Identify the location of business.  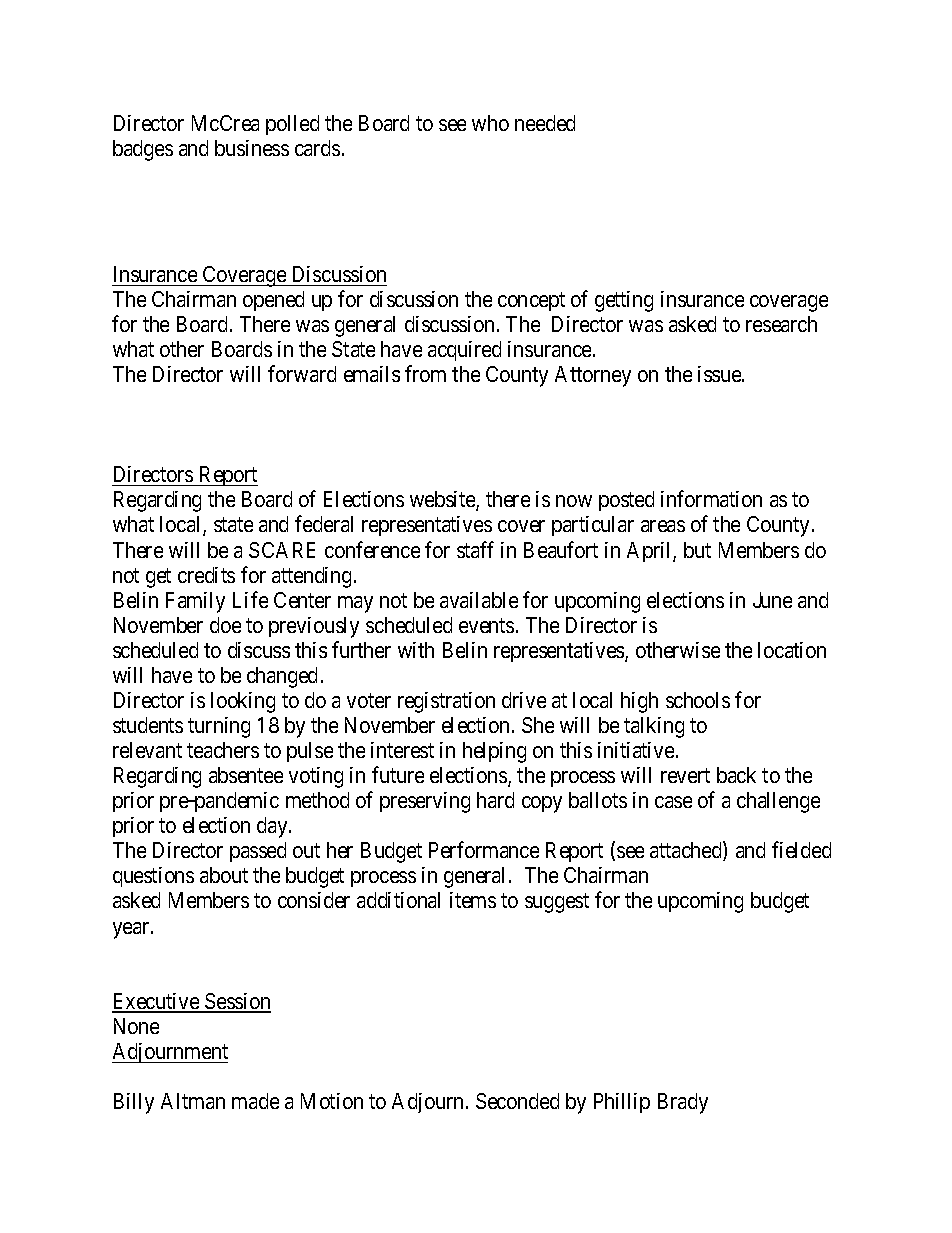
(252, 148).
